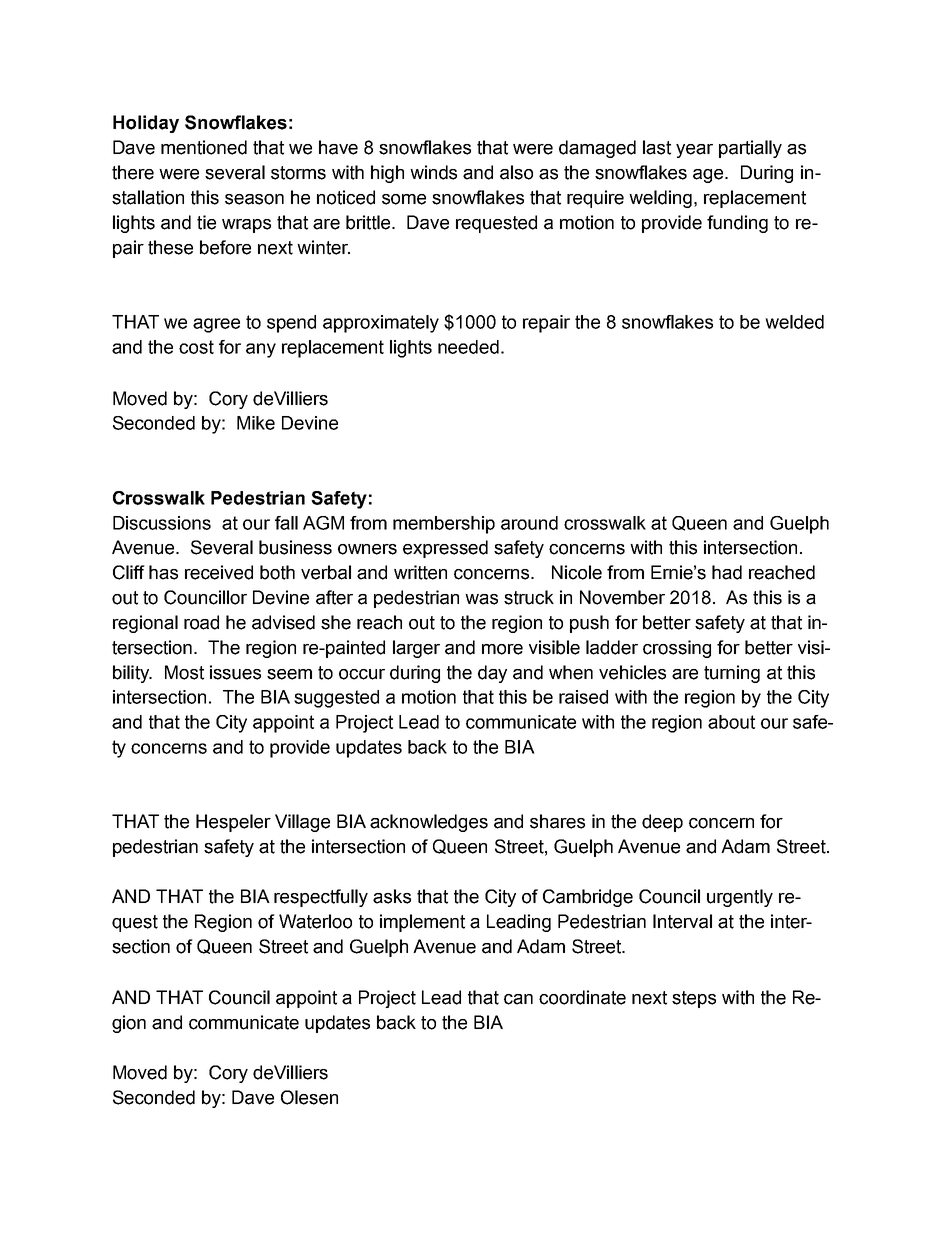 The height and width of the screenshot is (1233, 952). Describe the element at coordinates (502, 649) in the screenshot. I see `more` at that location.
